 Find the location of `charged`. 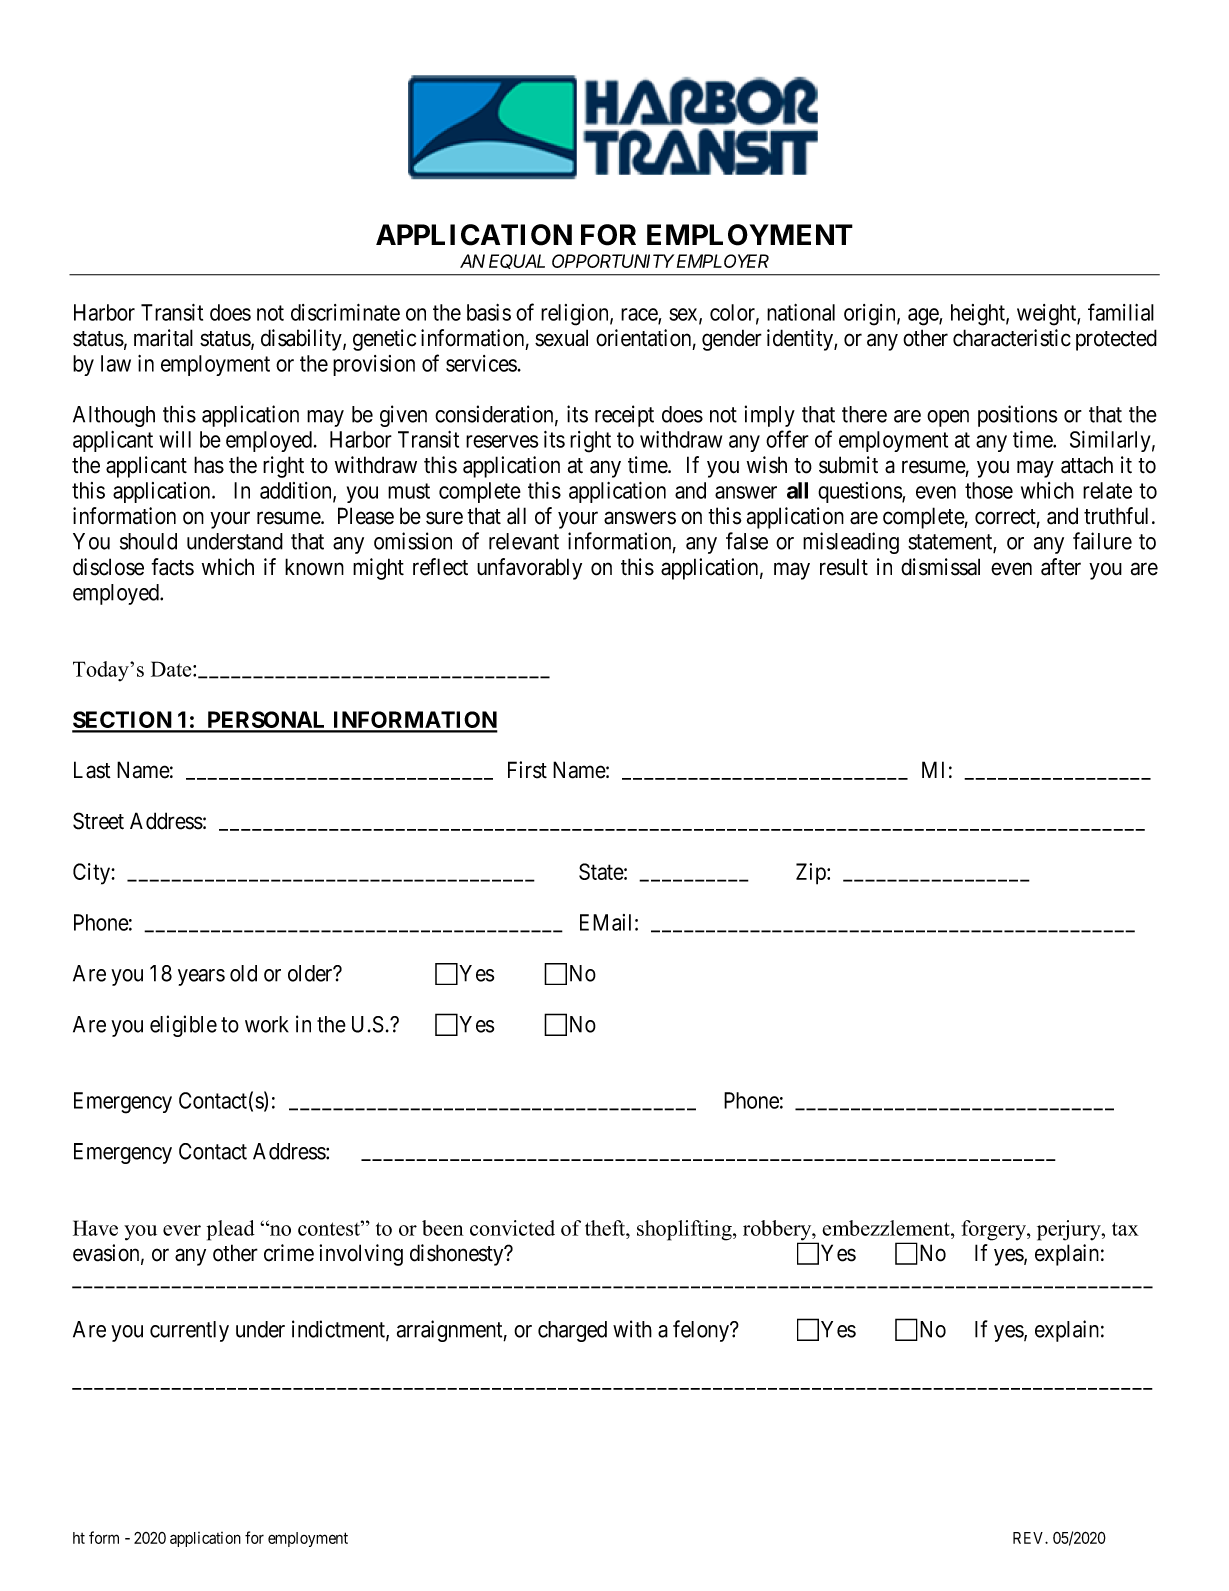

charged is located at coordinates (572, 1331).
